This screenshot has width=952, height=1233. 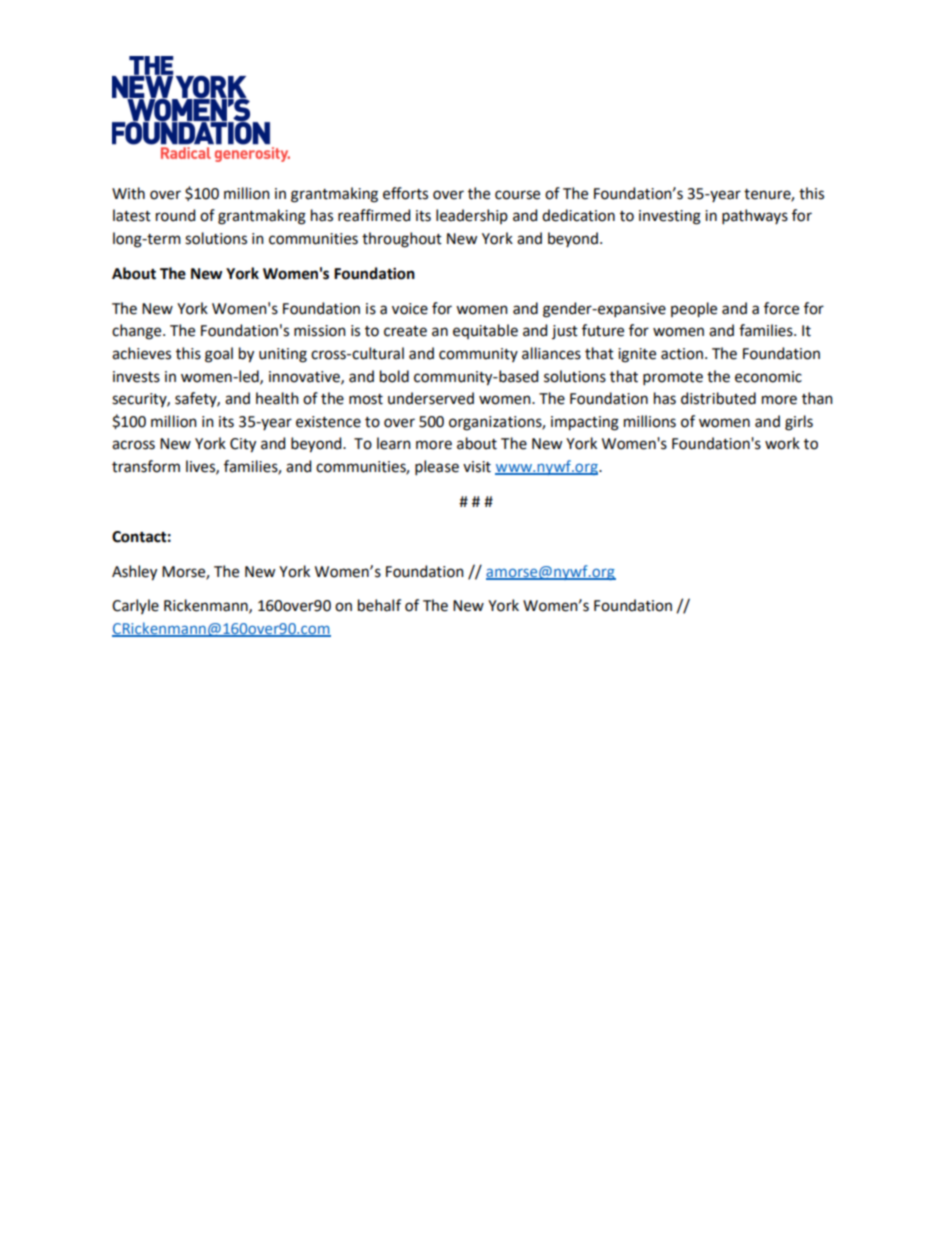 I want to click on pathways, so click(x=755, y=216).
